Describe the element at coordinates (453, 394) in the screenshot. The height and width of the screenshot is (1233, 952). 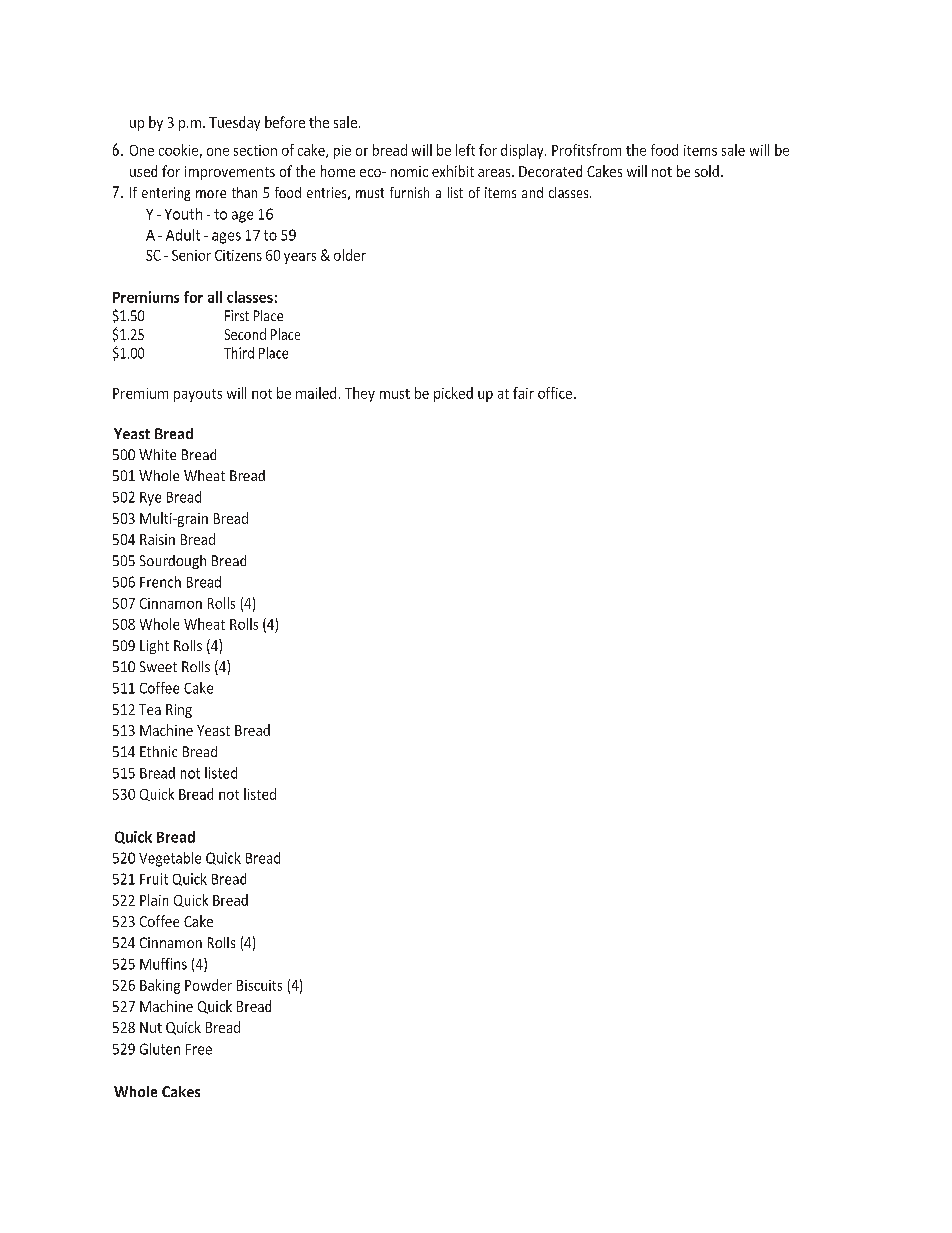
I see `picked` at that location.
